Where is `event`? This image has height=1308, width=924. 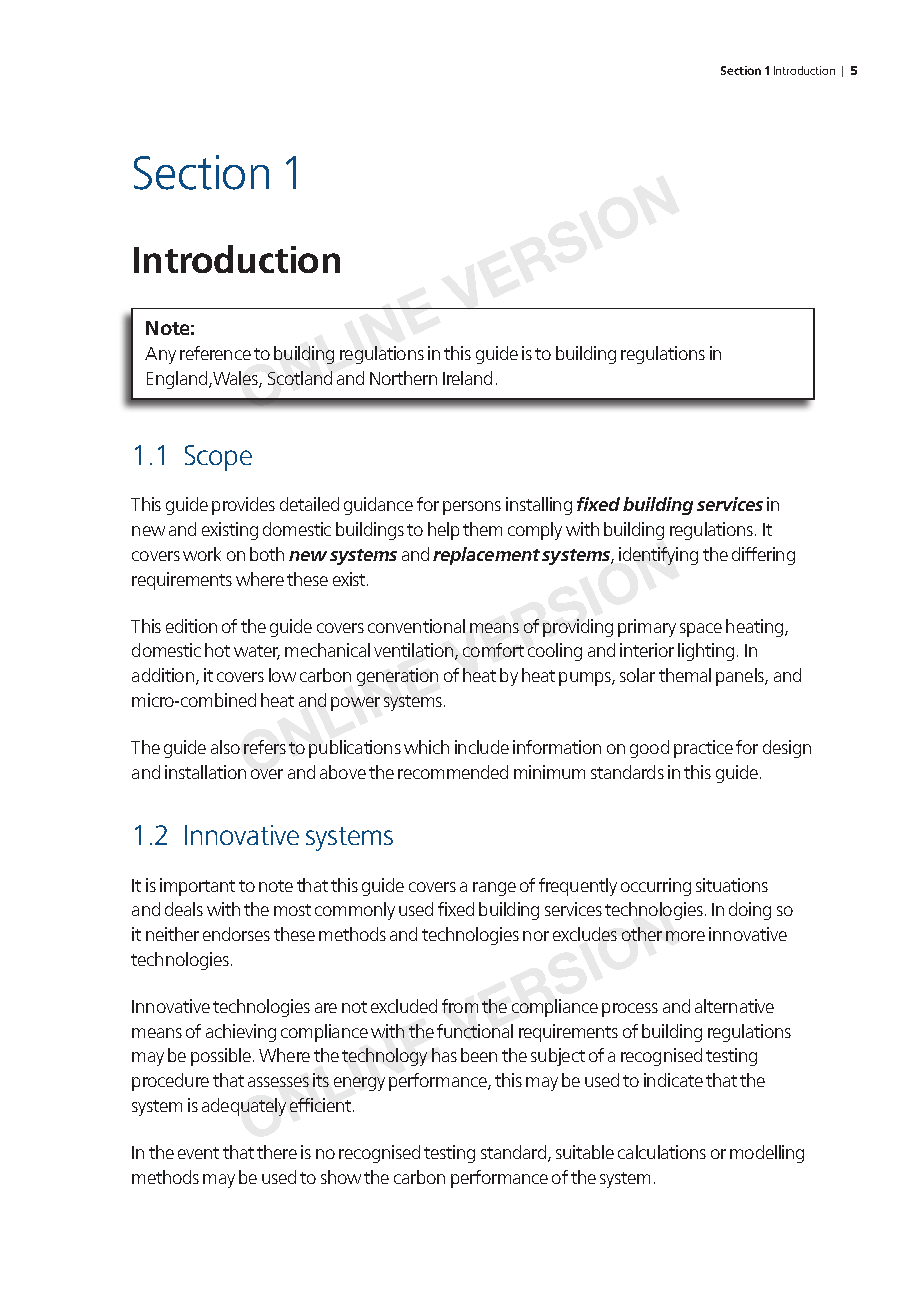
event is located at coordinates (198, 1153).
